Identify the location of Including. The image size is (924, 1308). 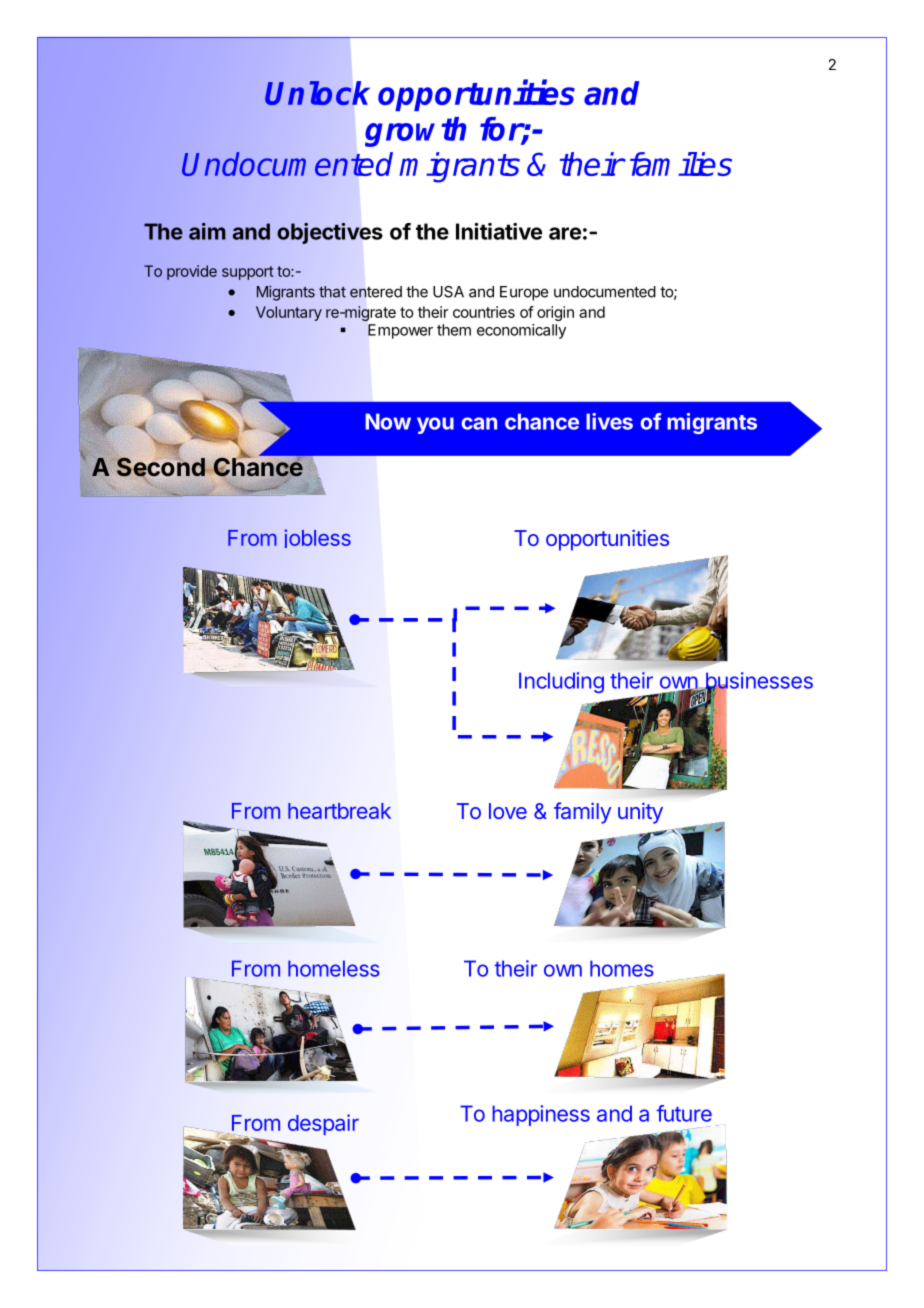
(561, 682).
